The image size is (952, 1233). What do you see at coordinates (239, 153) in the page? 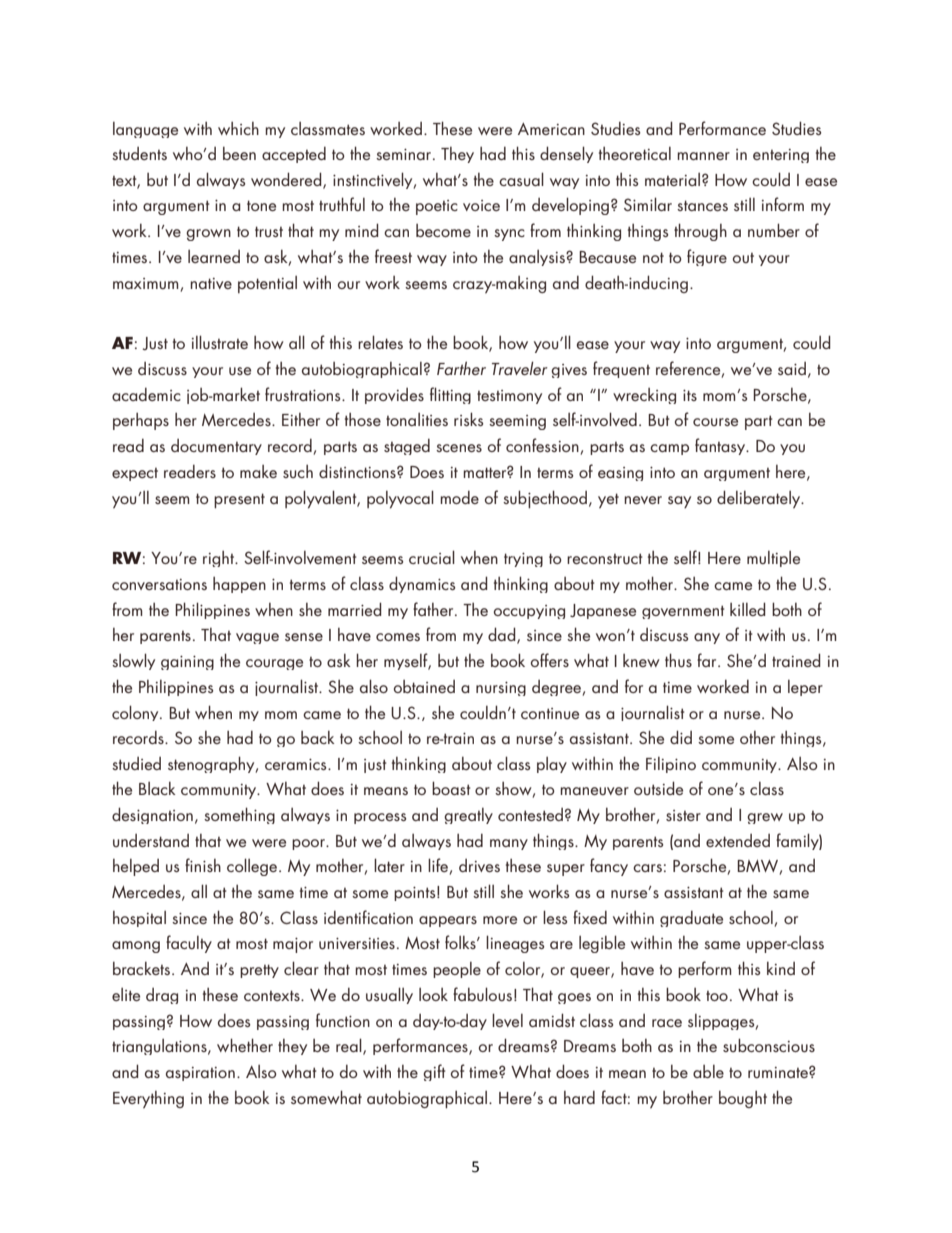
I see `been` at bounding box center [239, 153].
